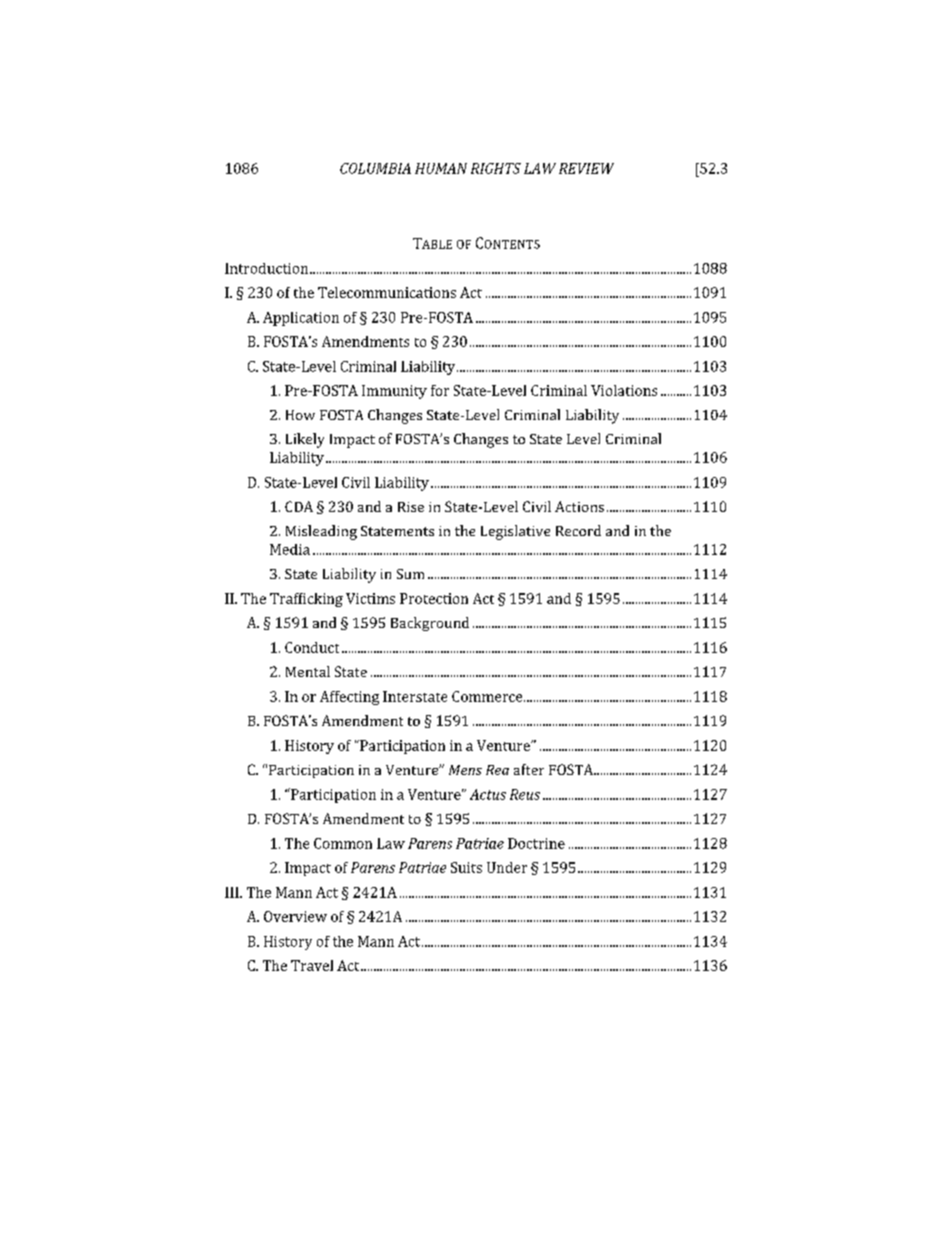  Describe the element at coordinates (529, 769) in the screenshot. I see `after` at that location.
